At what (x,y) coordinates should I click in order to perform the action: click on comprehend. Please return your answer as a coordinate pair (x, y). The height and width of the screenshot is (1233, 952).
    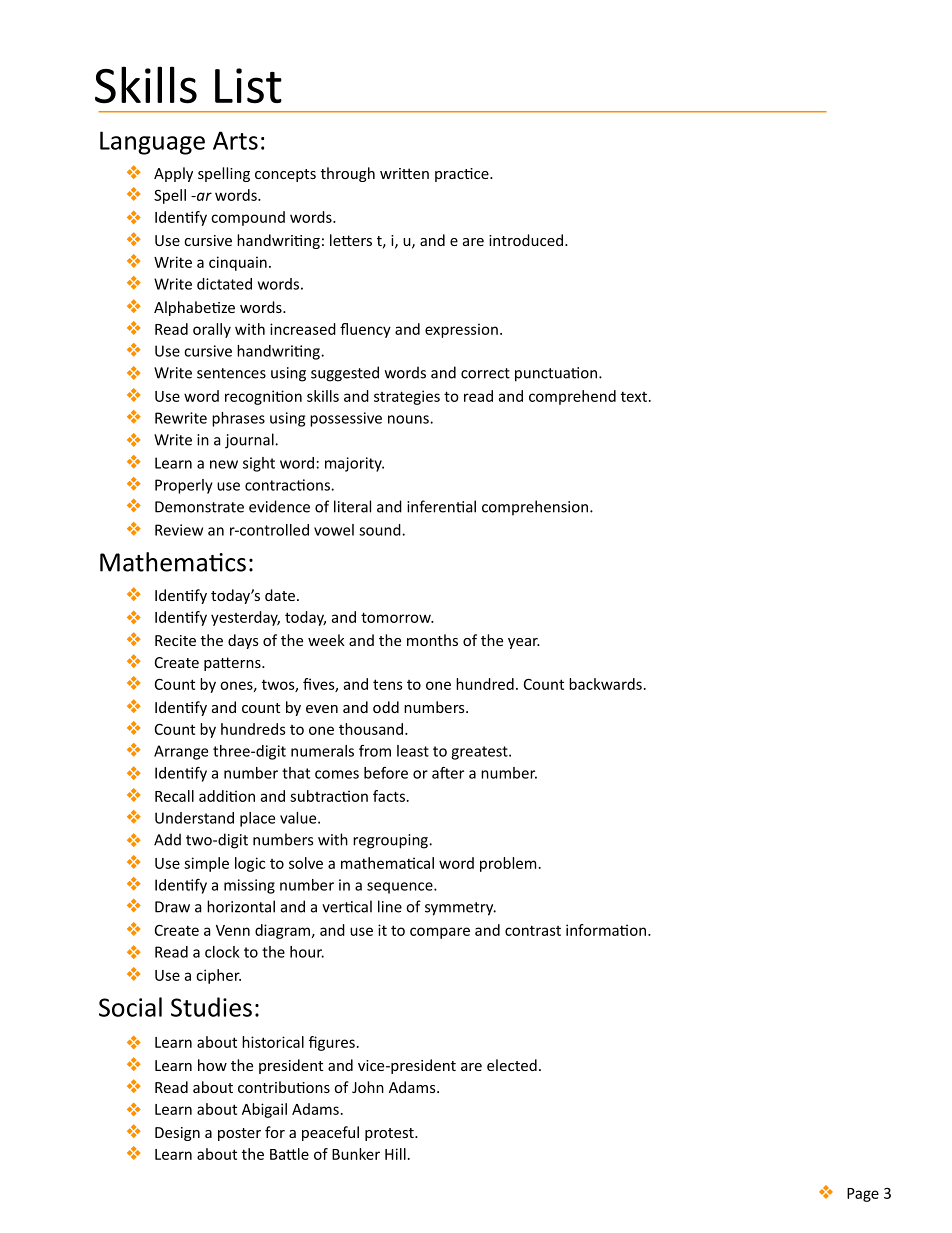
    Looking at the image, I should click on (572, 397).
